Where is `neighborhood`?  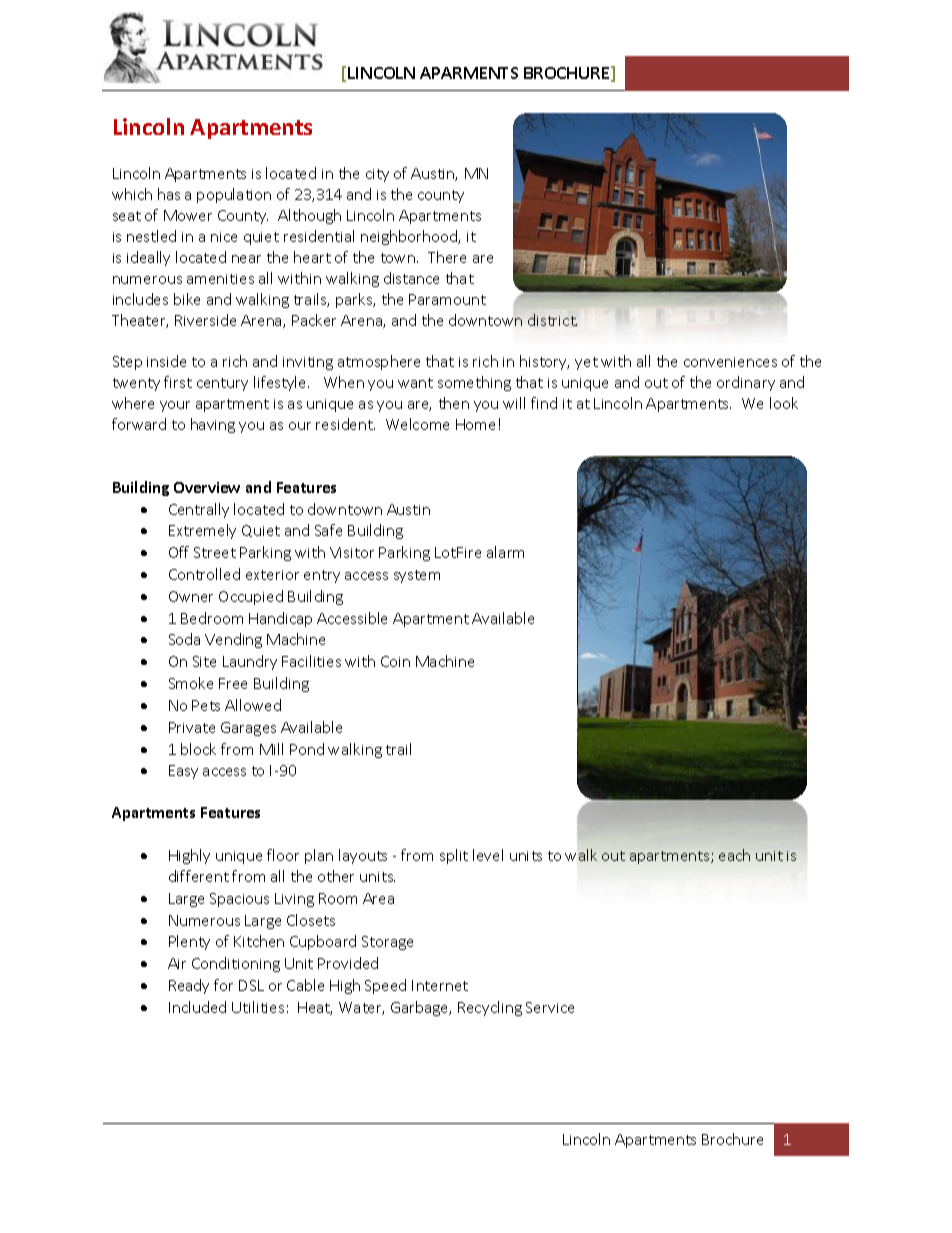
neighborhood is located at coordinates (410, 237).
